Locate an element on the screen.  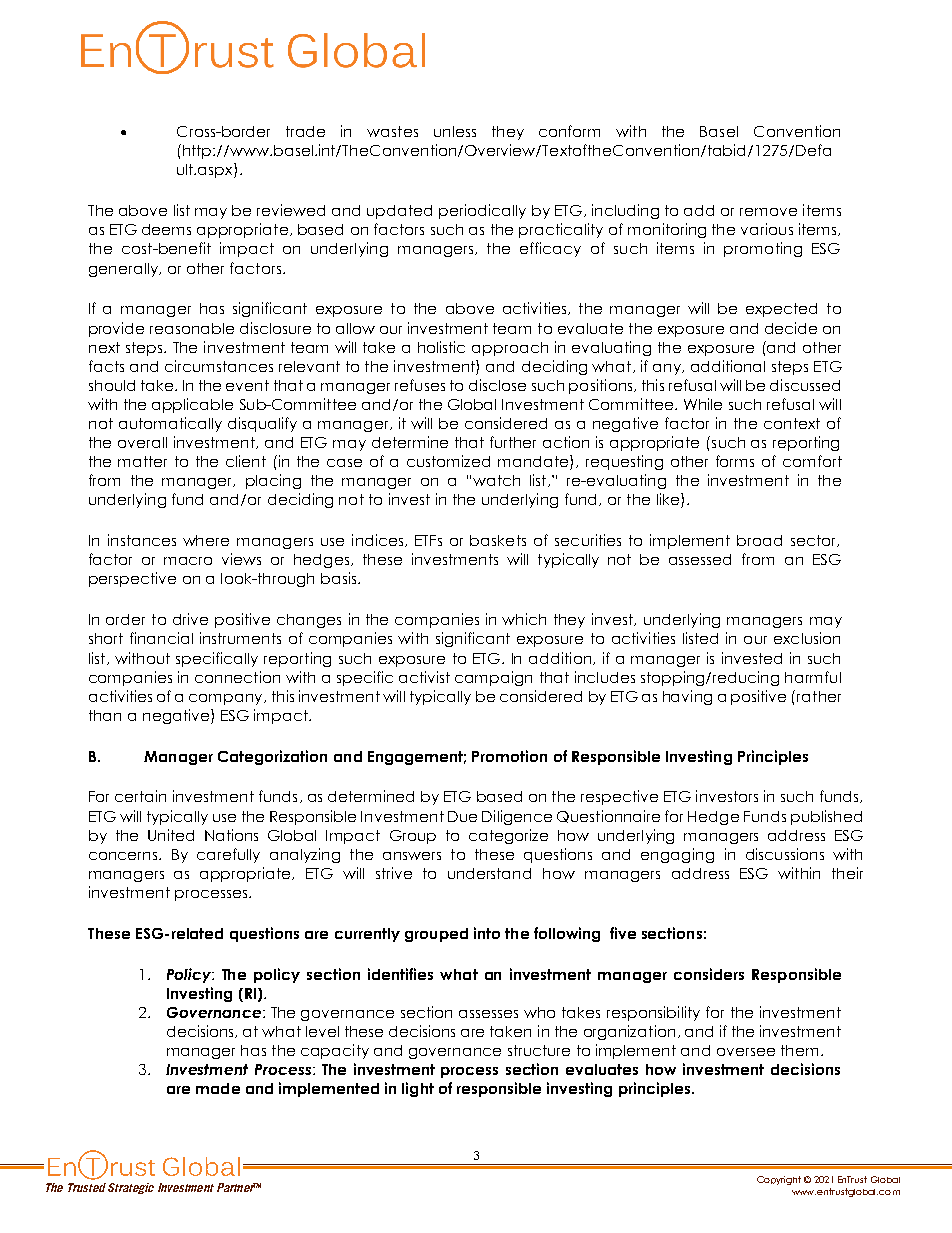
remove is located at coordinates (768, 212).
